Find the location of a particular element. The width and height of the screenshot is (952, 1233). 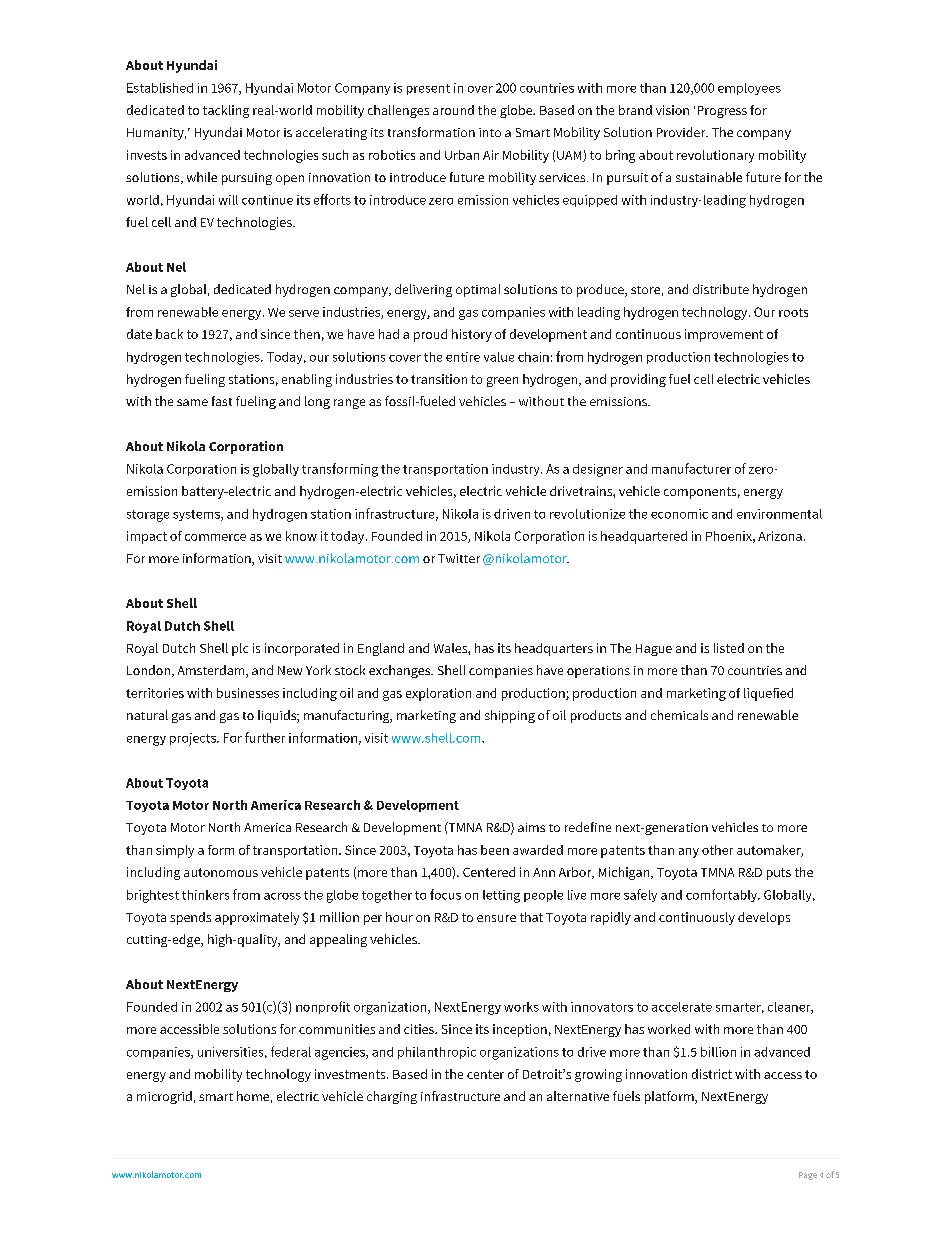

district is located at coordinates (712, 1074).
